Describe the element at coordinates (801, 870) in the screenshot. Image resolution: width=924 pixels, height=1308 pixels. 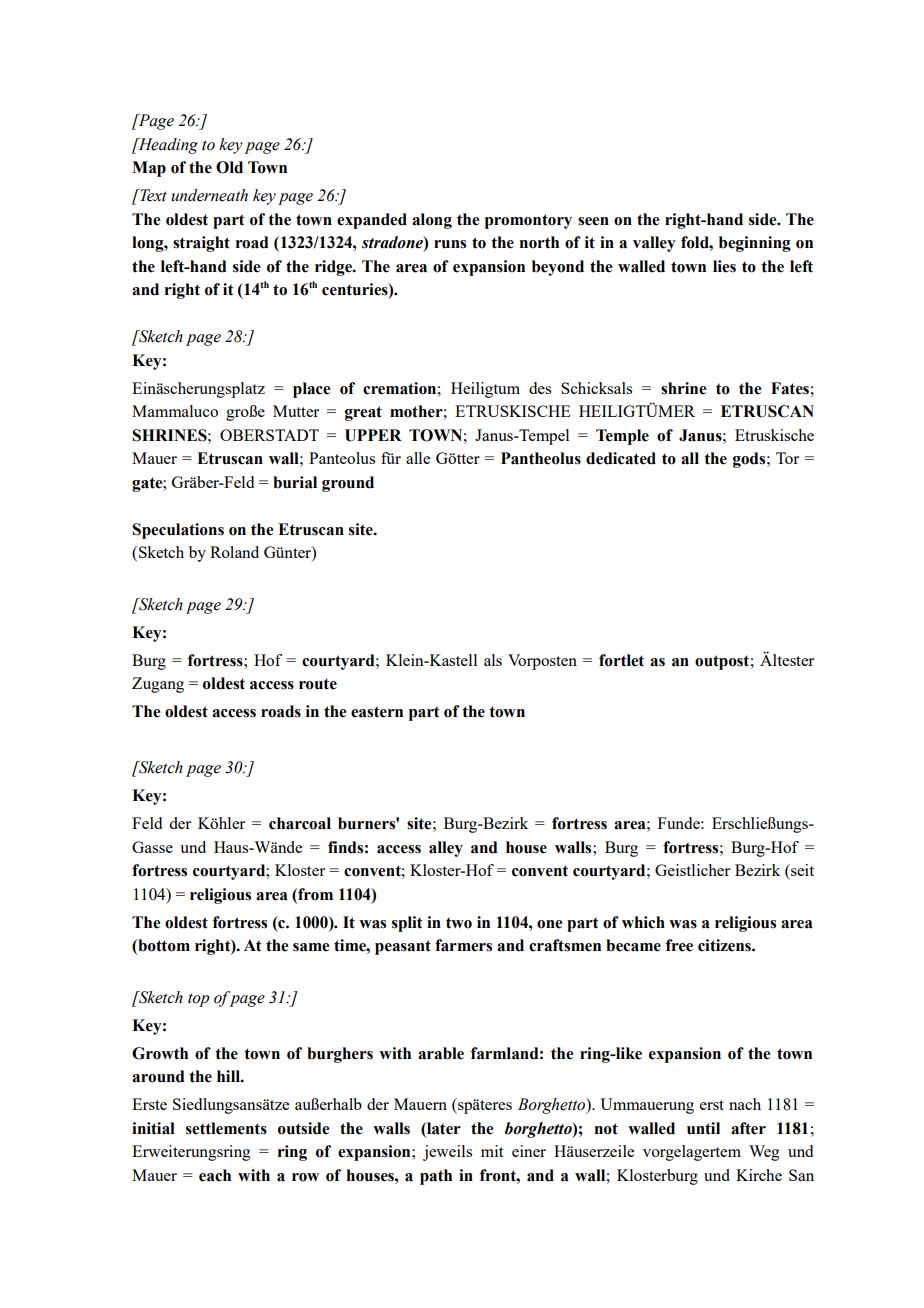
I see `seit` at that location.
